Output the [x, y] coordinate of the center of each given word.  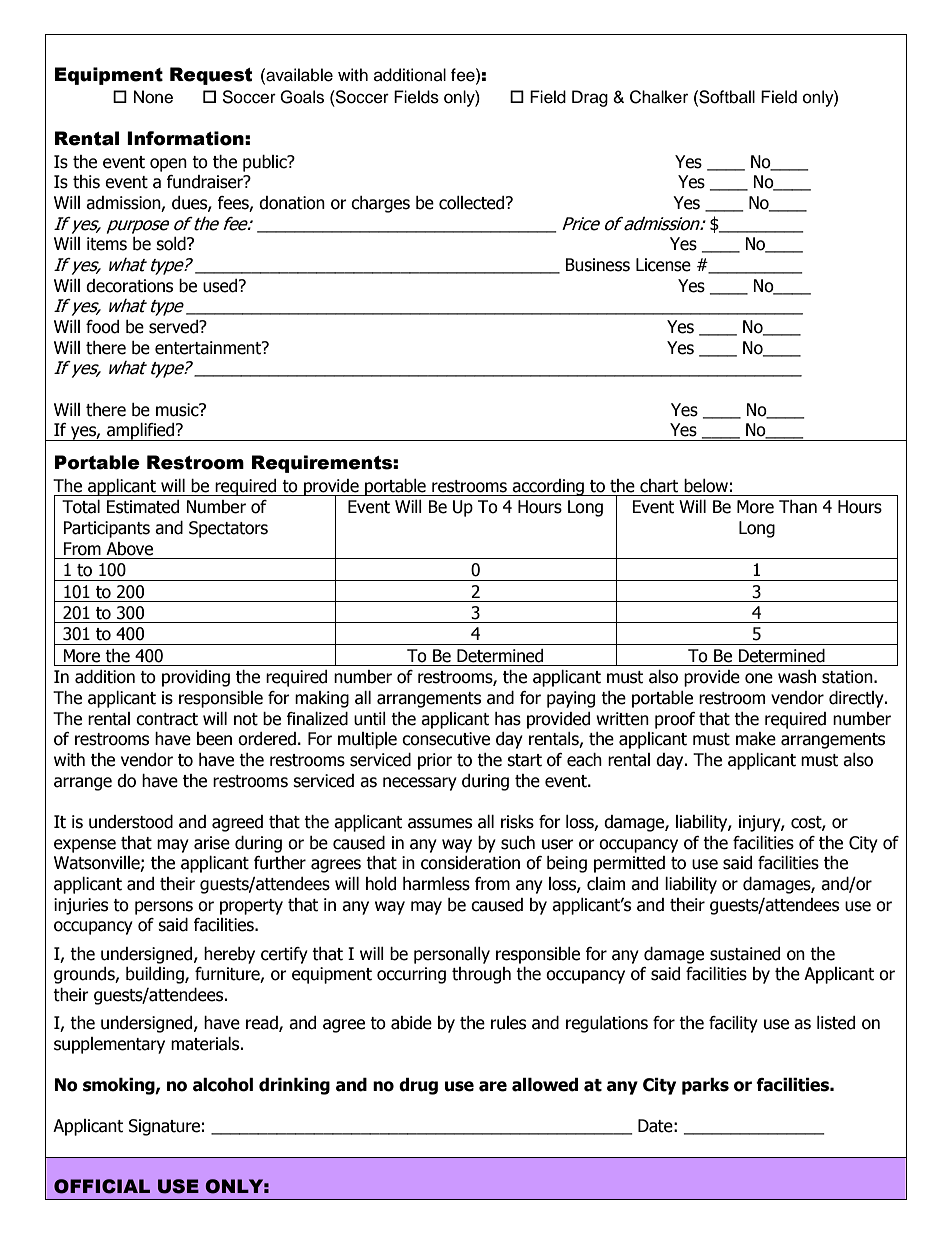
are [493, 1086]
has [508, 719]
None [153, 97]
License [663, 265]
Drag [590, 98]
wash [797, 677]
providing [196, 678]
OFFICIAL [102, 1186]
